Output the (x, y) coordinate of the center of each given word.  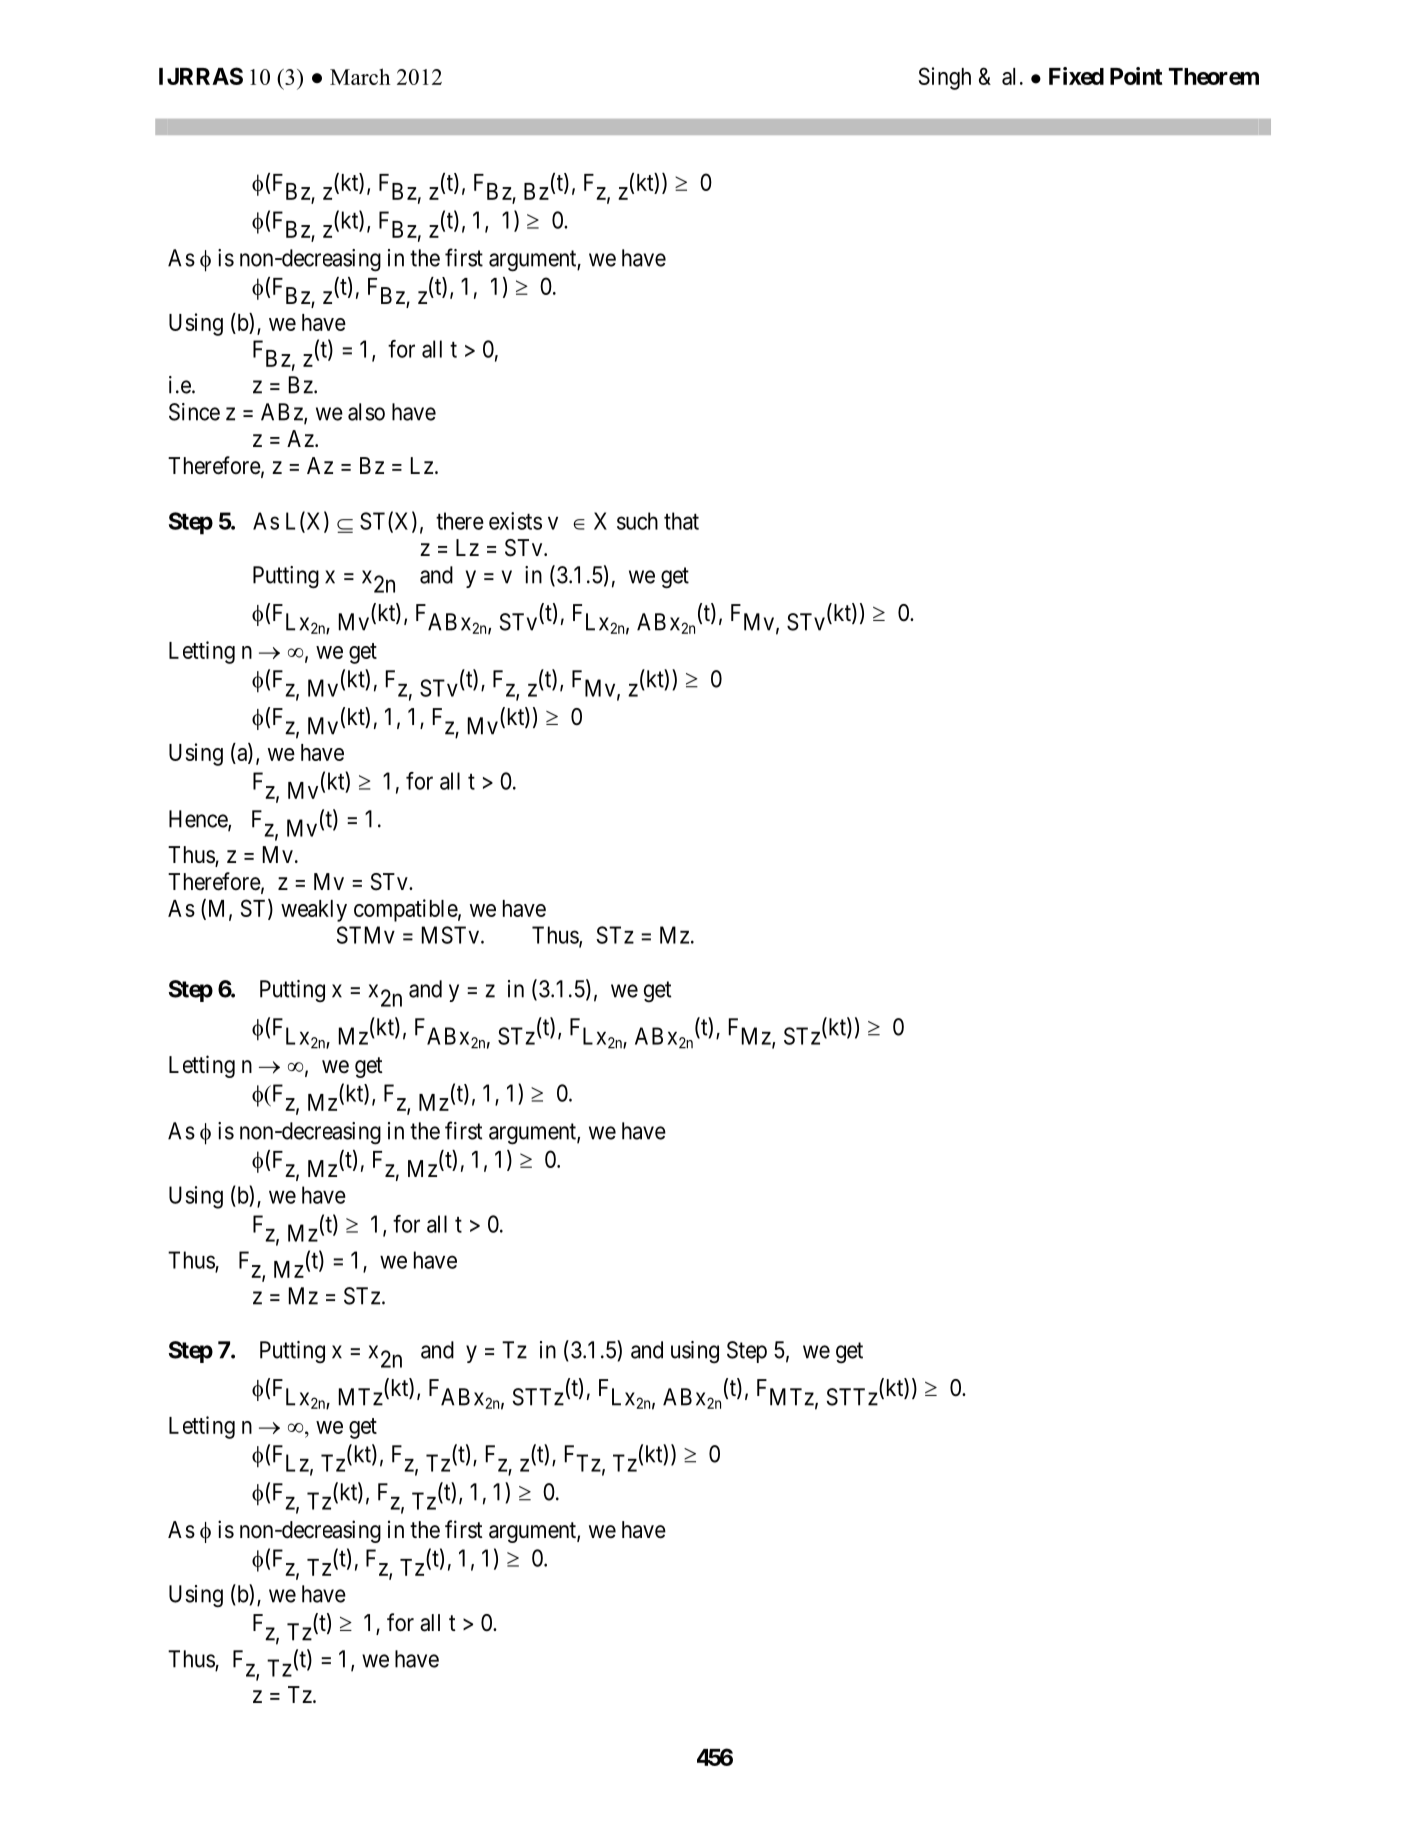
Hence (199, 820)
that (681, 521)
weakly (314, 911)
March (360, 76)
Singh (945, 78)
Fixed (1076, 76)
